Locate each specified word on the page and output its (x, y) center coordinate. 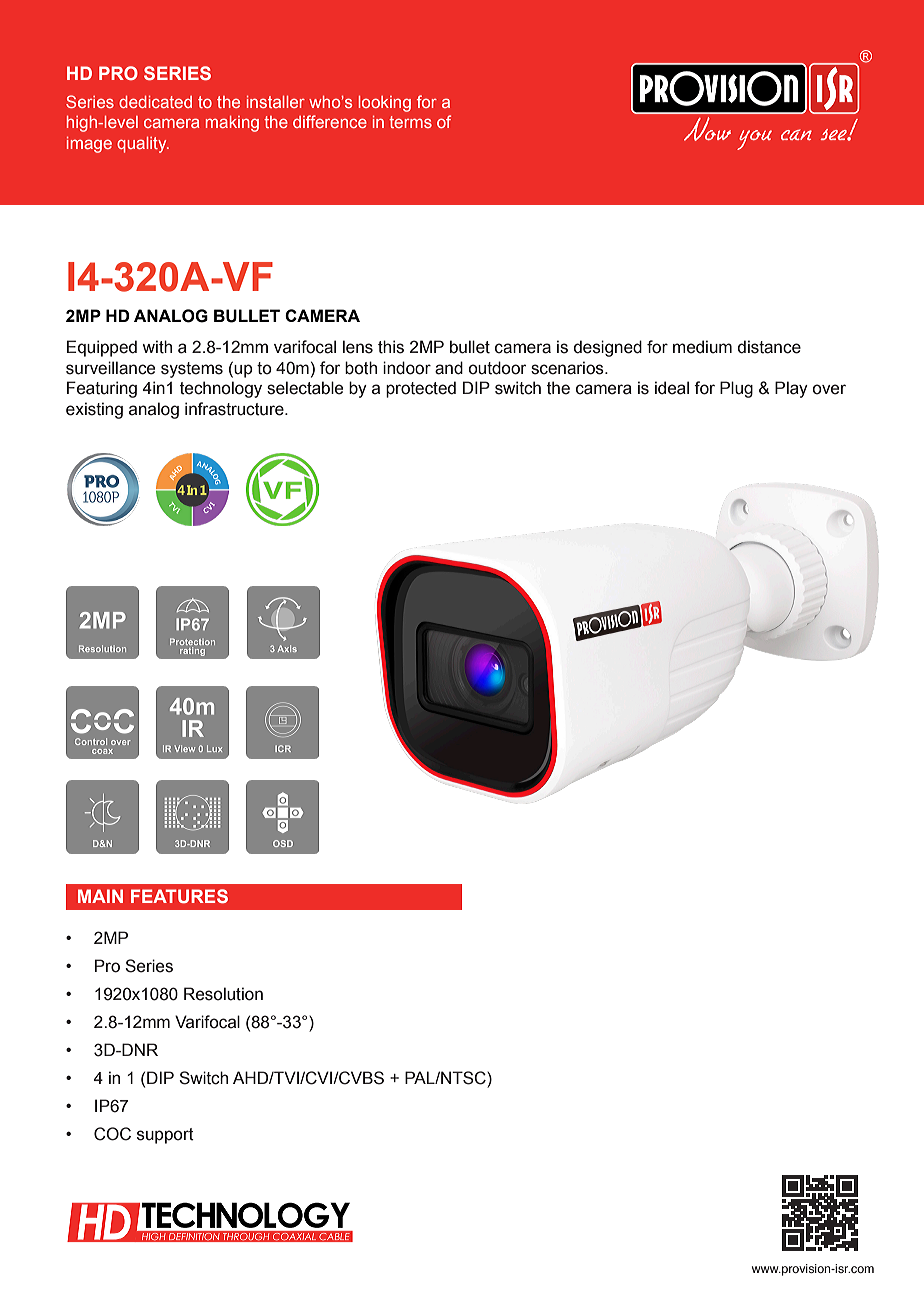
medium (702, 347)
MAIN (100, 896)
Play (791, 389)
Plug (736, 389)
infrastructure (235, 409)
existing (94, 410)
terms (410, 122)
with (157, 347)
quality (143, 145)
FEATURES (179, 896)
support (165, 1136)
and (449, 368)
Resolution (223, 994)
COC (112, 1134)
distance (769, 347)
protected (421, 389)
